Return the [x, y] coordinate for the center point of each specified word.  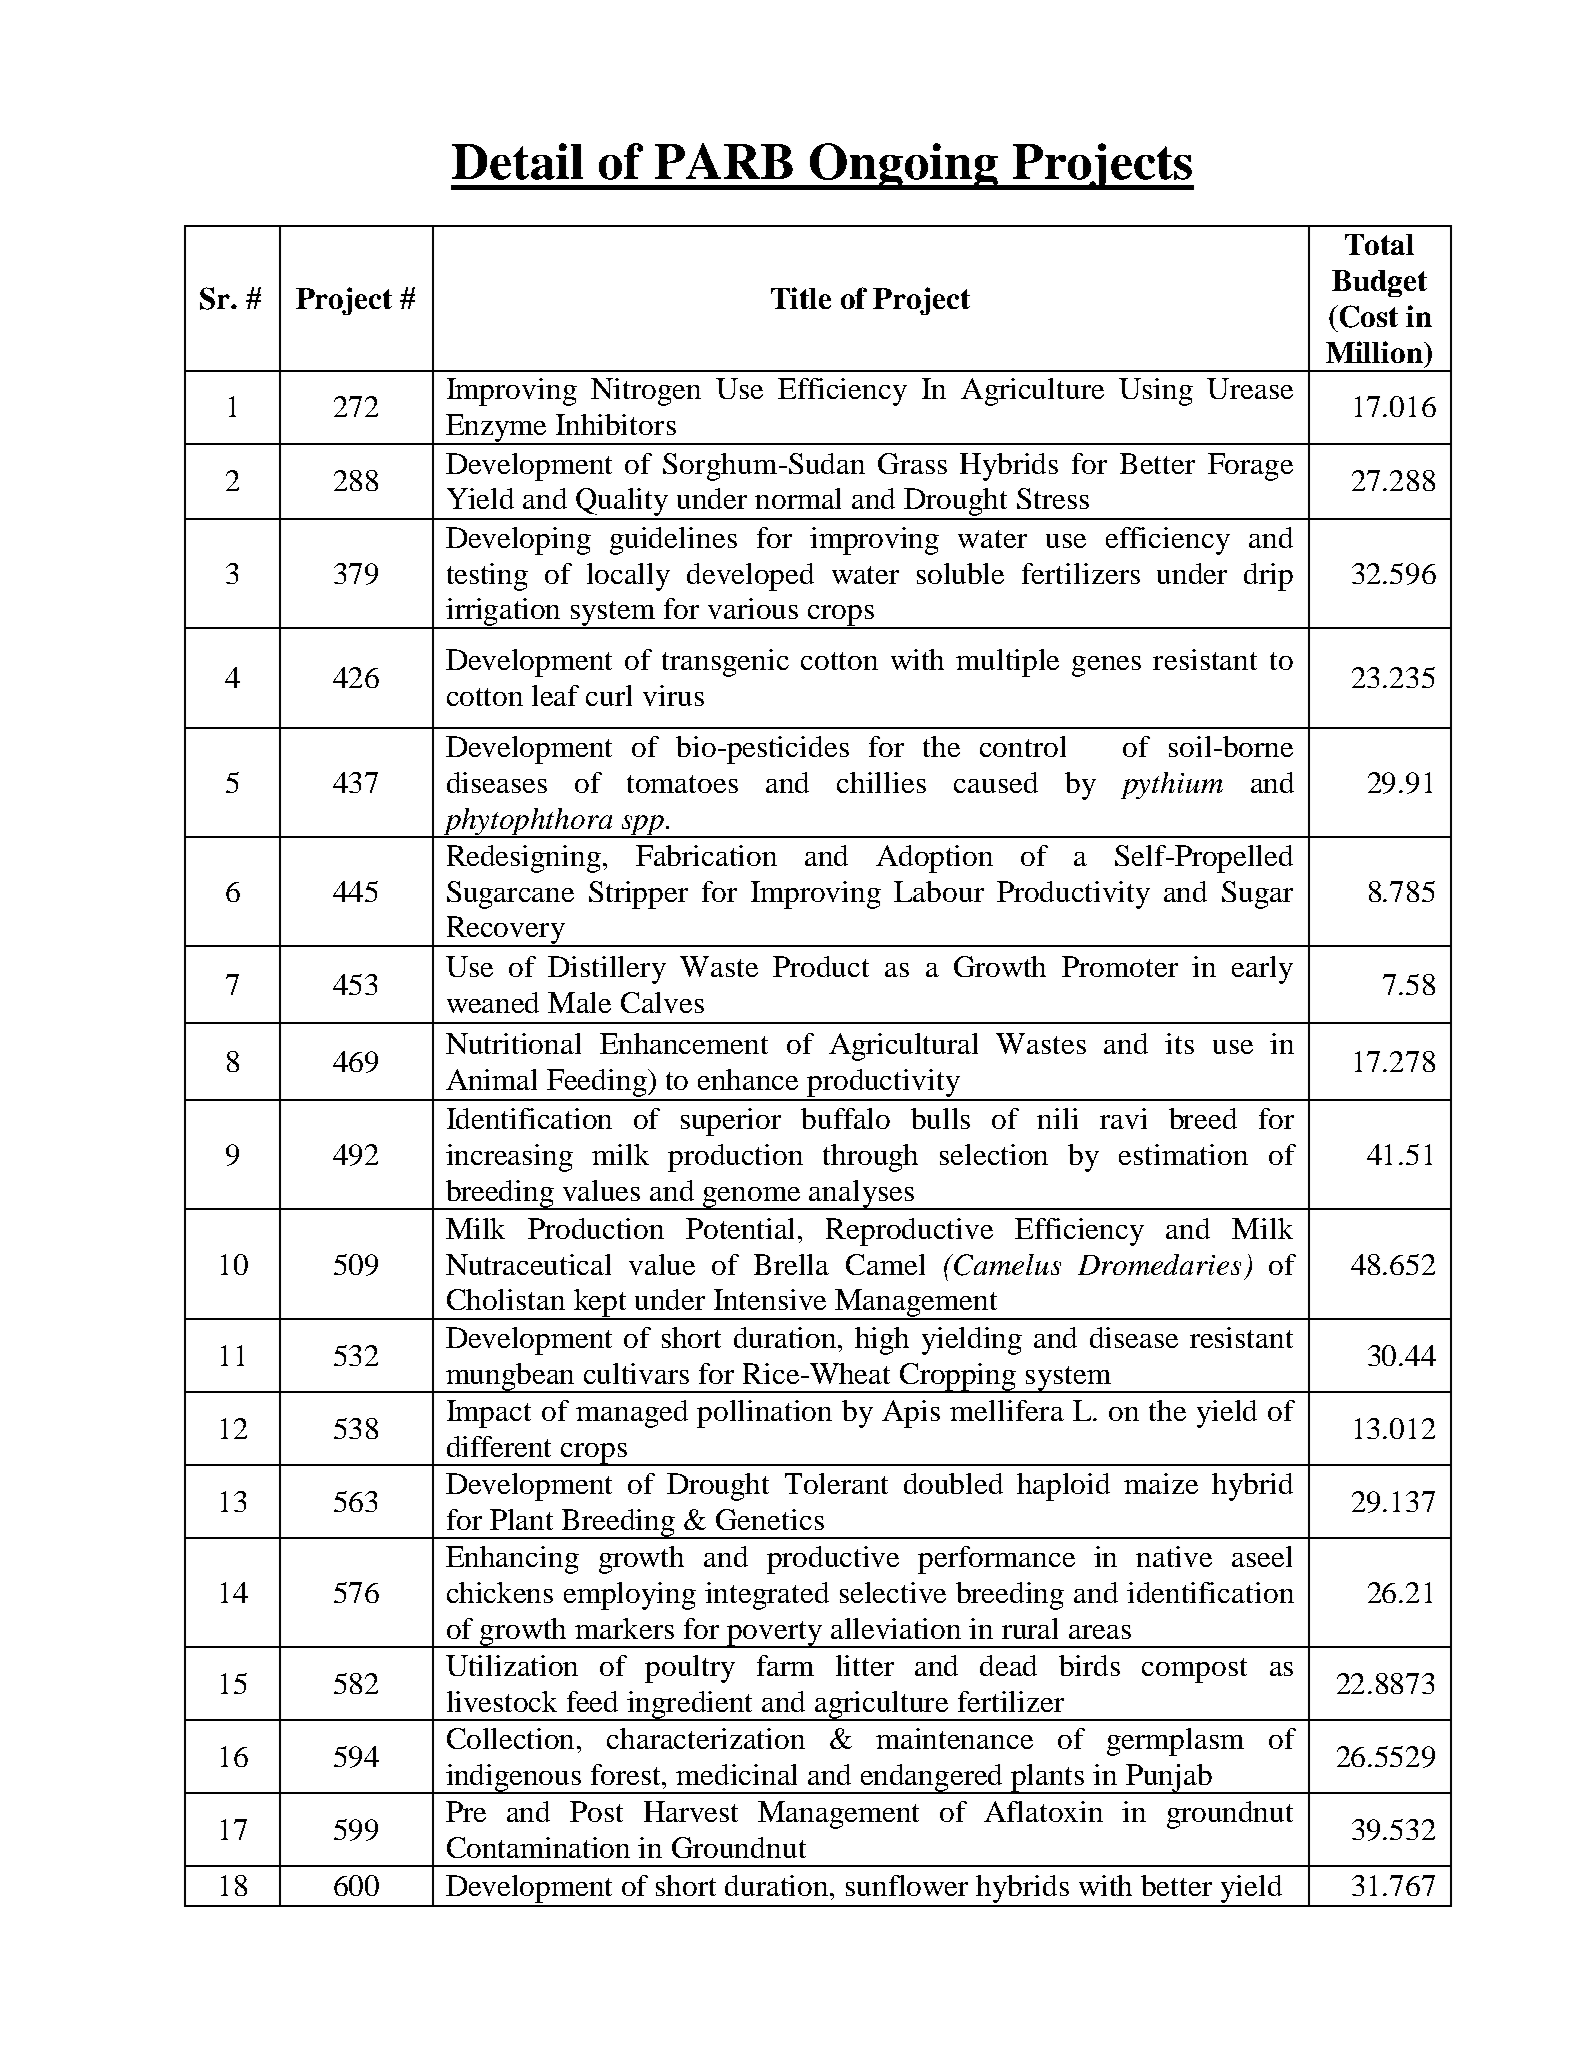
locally [628, 577]
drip [1268, 577]
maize [1161, 1483]
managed [632, 1414]
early [1262, 970]
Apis [911, 1414]
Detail [517, 161]
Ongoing [903, 166]
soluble [960, 573]
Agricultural [903, 1047]
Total [1379, 244]
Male [579, 1002]
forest [627, 1774]
